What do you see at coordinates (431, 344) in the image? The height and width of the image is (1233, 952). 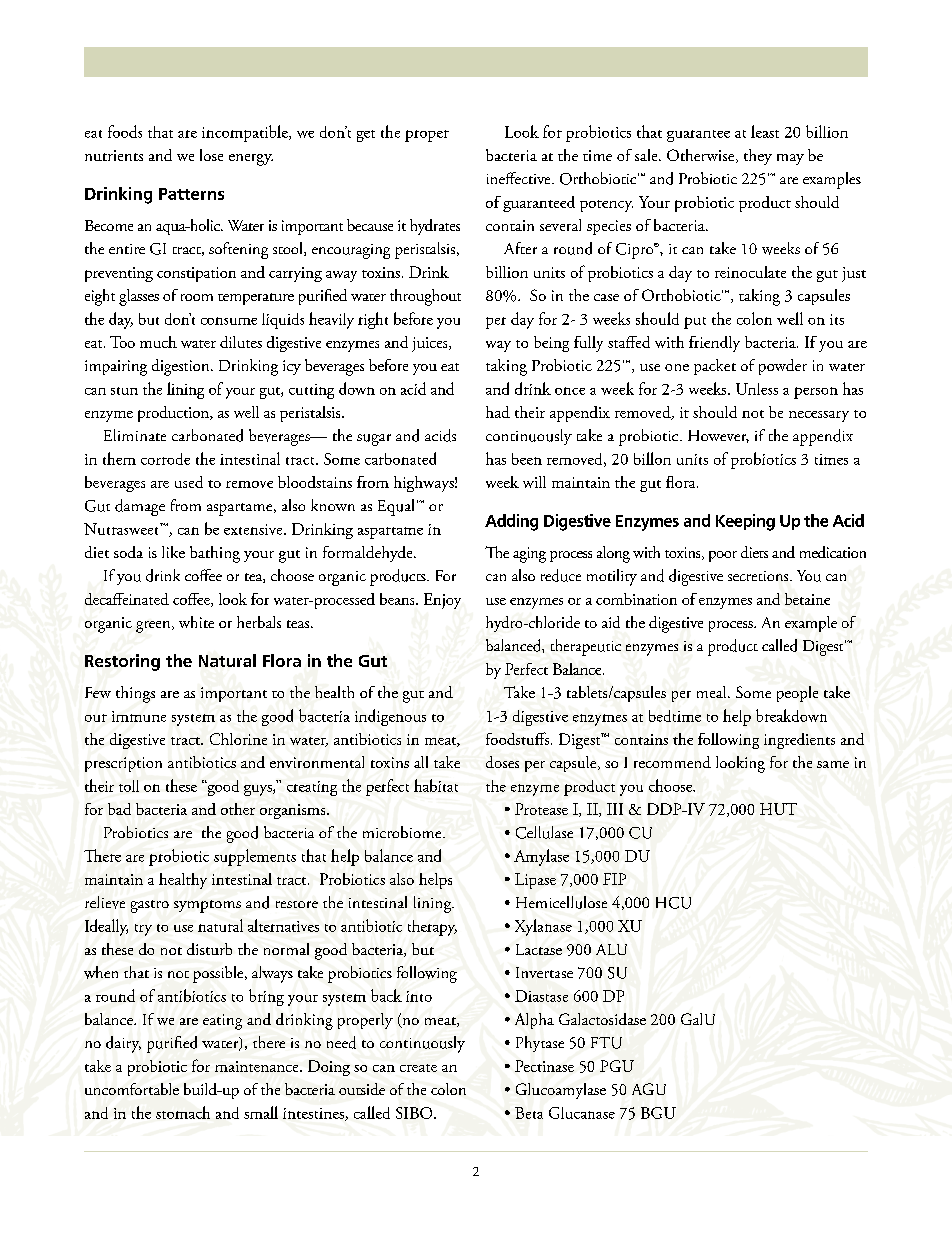 I see `juices` at bounding box center [431, 344].
